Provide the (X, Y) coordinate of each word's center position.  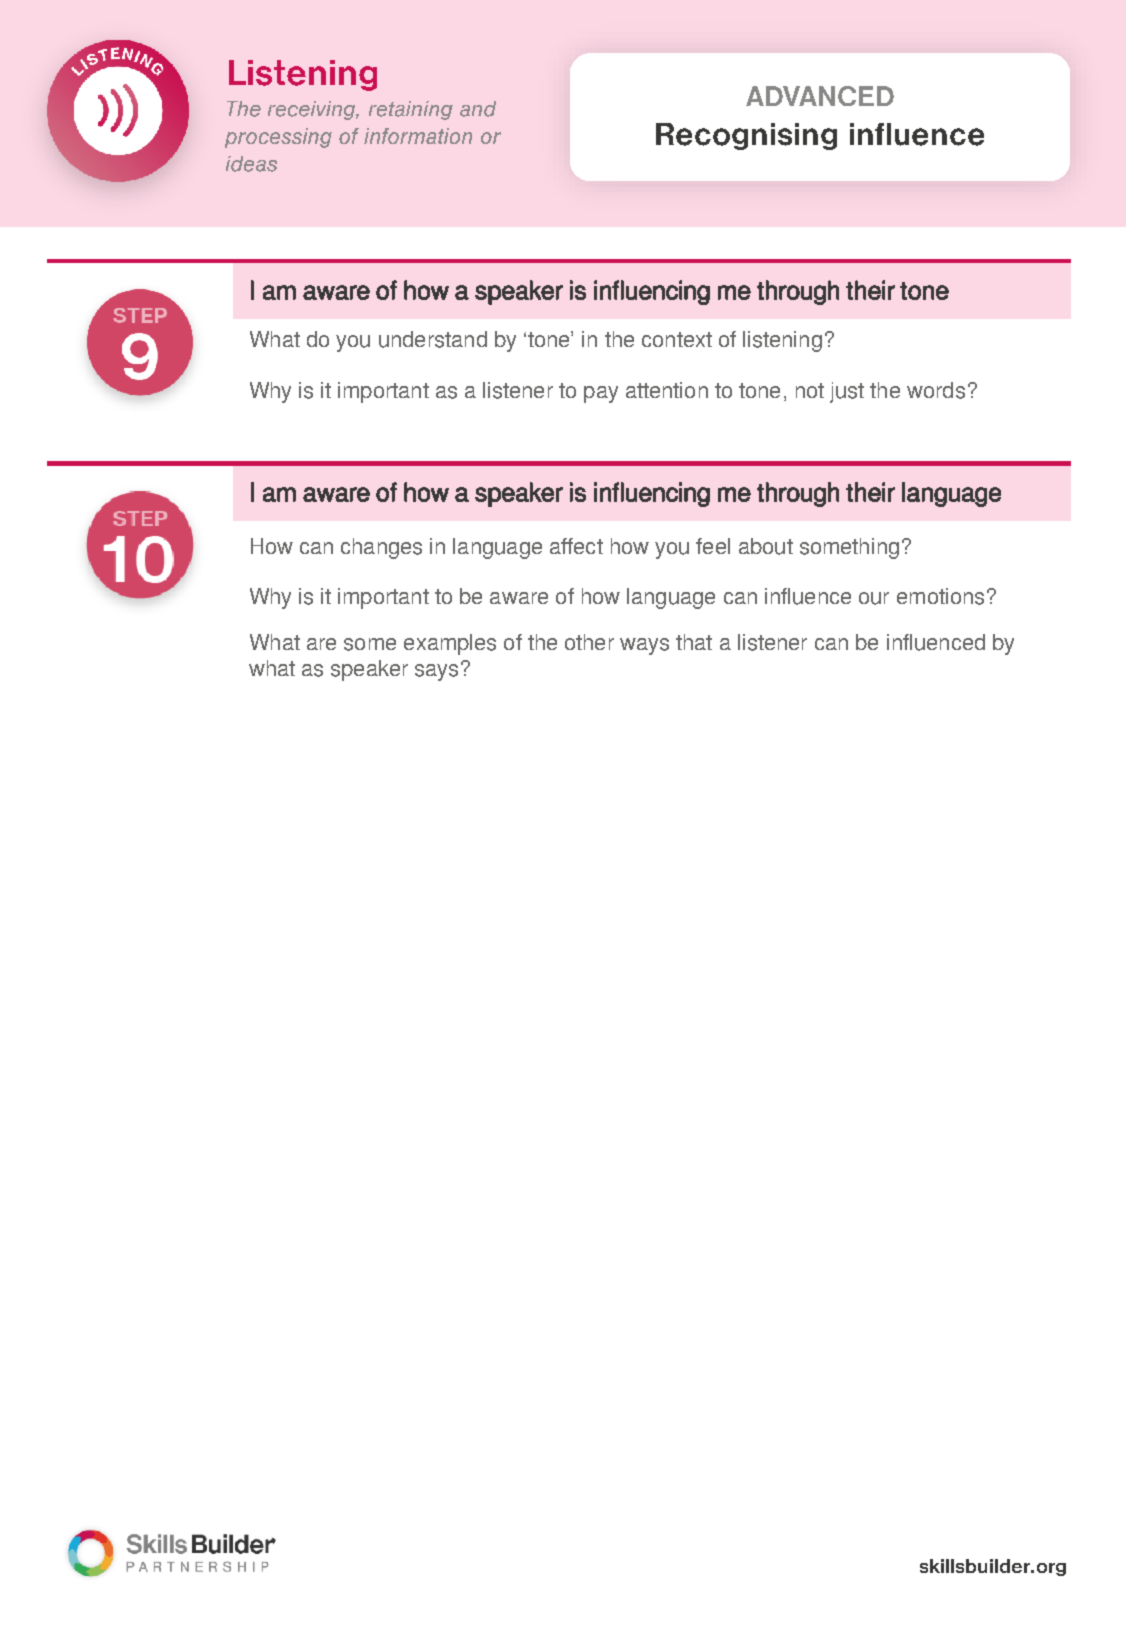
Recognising (746, 136)
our (874, 598)
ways (644, 646)
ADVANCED (820, 96)
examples (450, 644)
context (677, 339)
